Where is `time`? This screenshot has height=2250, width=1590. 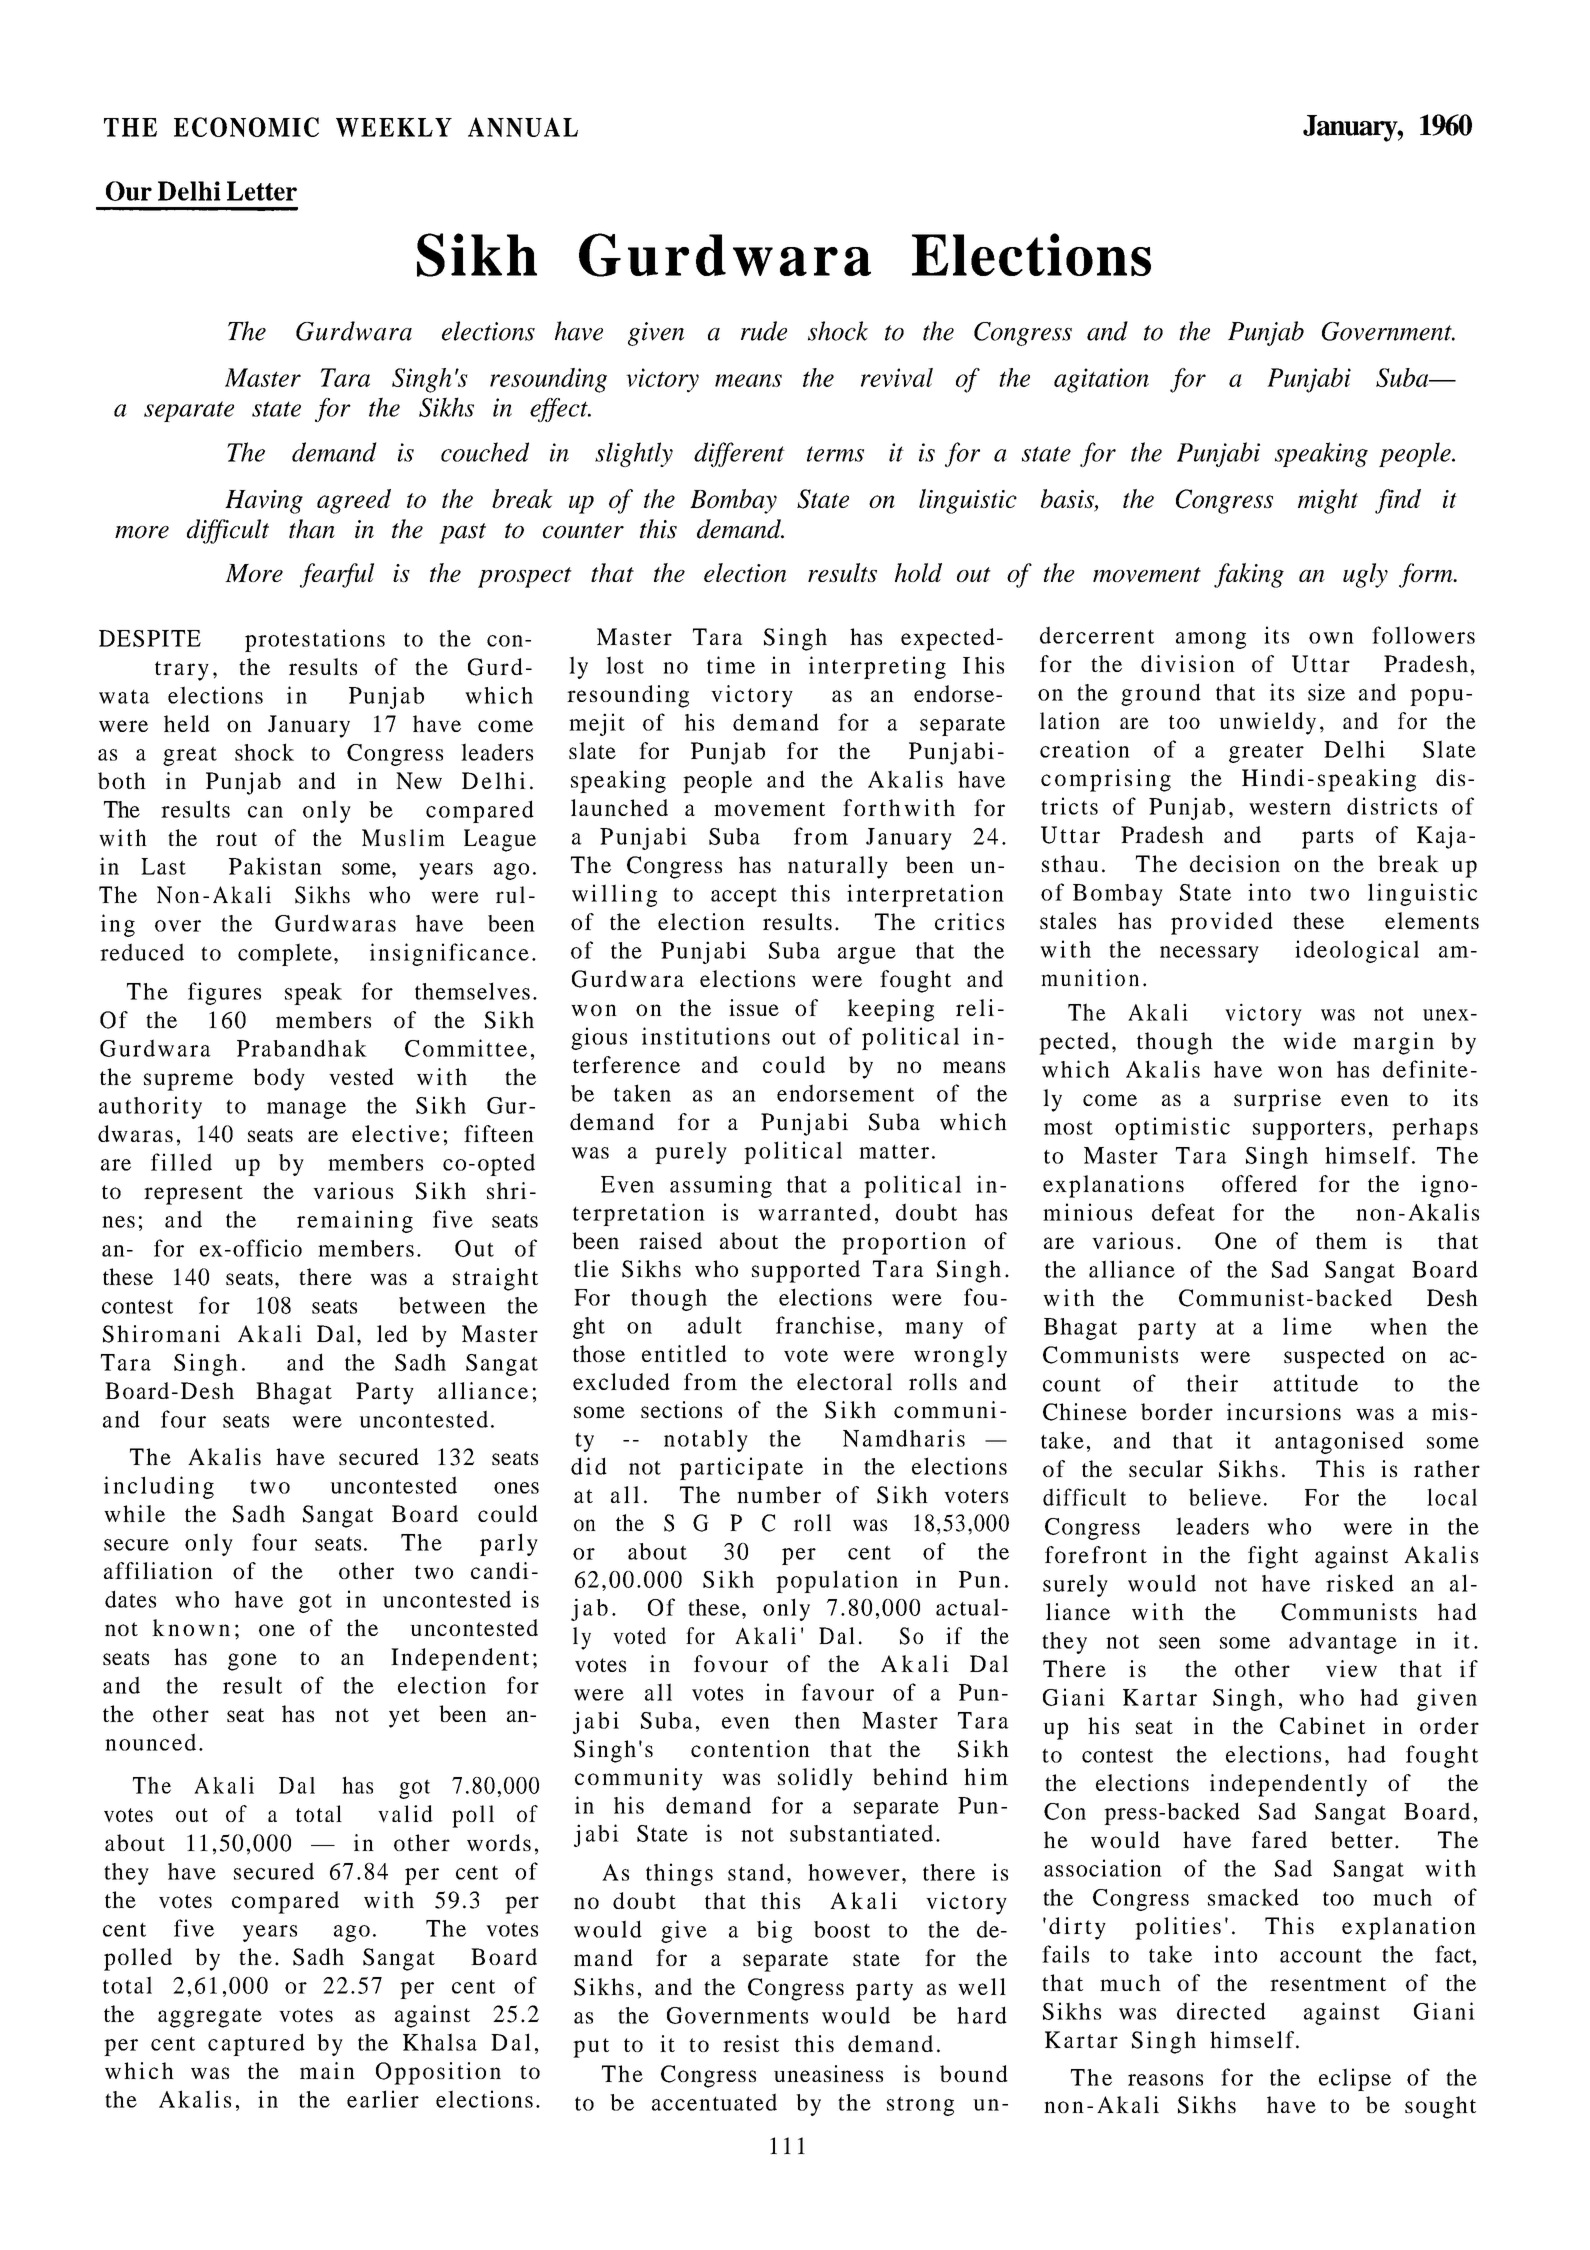 time is located at coordinates (731, 665).
